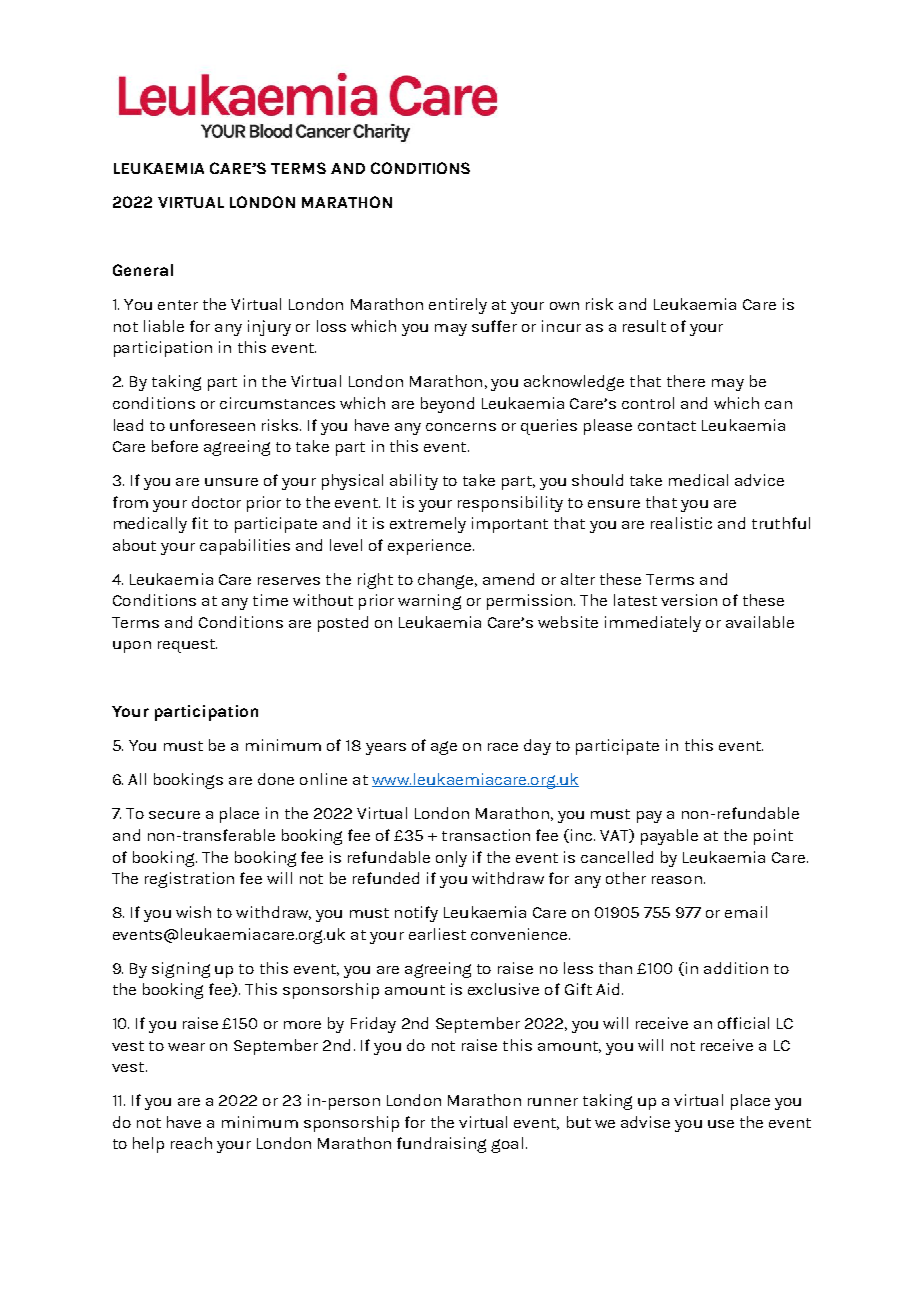 This document has height=1308, width=924. What do you see at coordinates (644, 326) in the document?
I see `result` at bounding box center [644, 326].
